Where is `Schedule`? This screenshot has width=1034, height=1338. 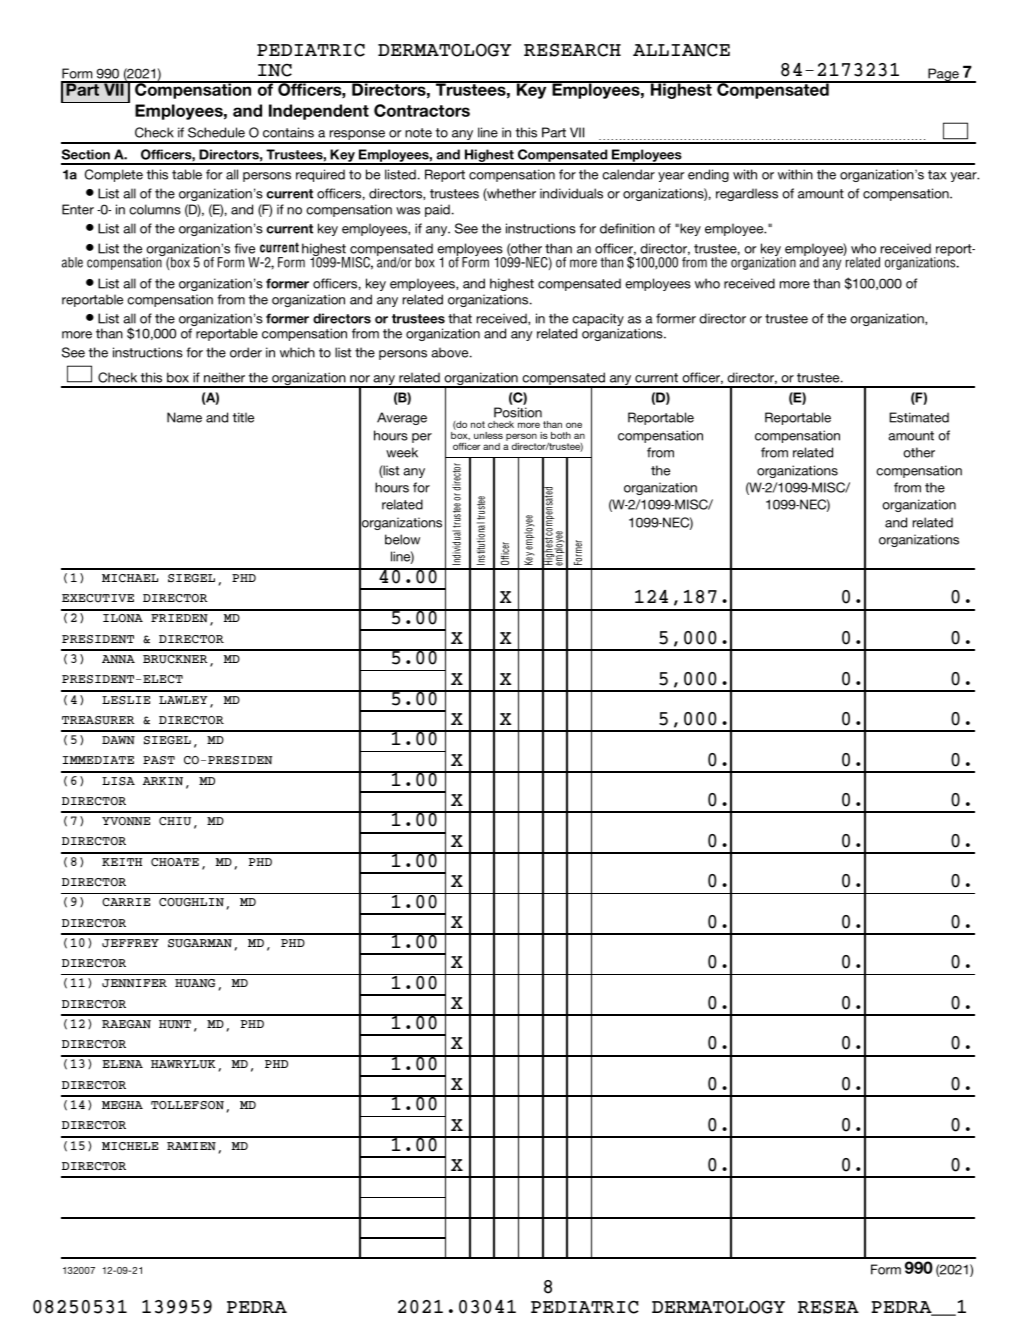
Schedule is located at coordinates (216, 132).
